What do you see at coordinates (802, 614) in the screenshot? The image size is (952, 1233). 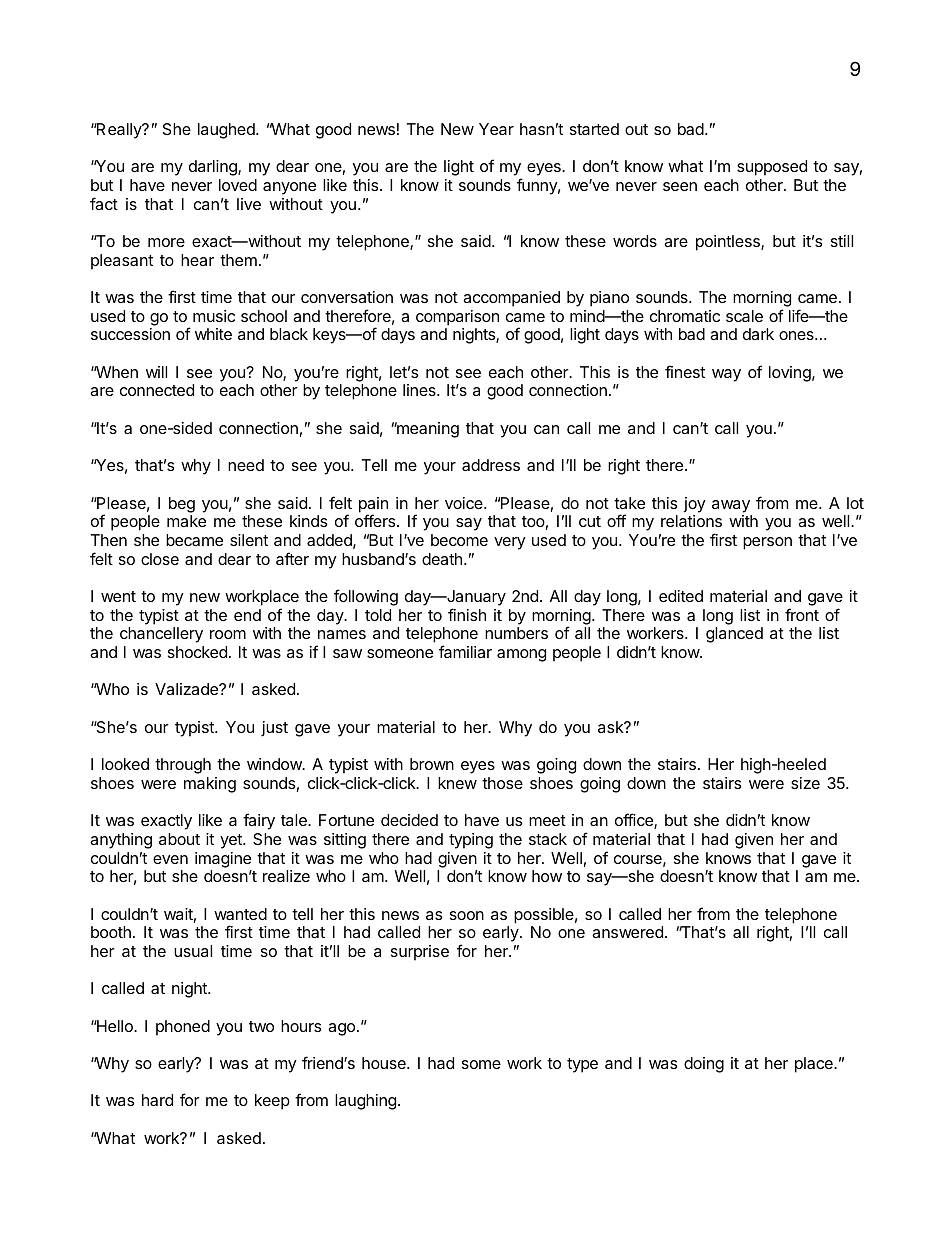 I see `front` at bounding box center [802, 614].
